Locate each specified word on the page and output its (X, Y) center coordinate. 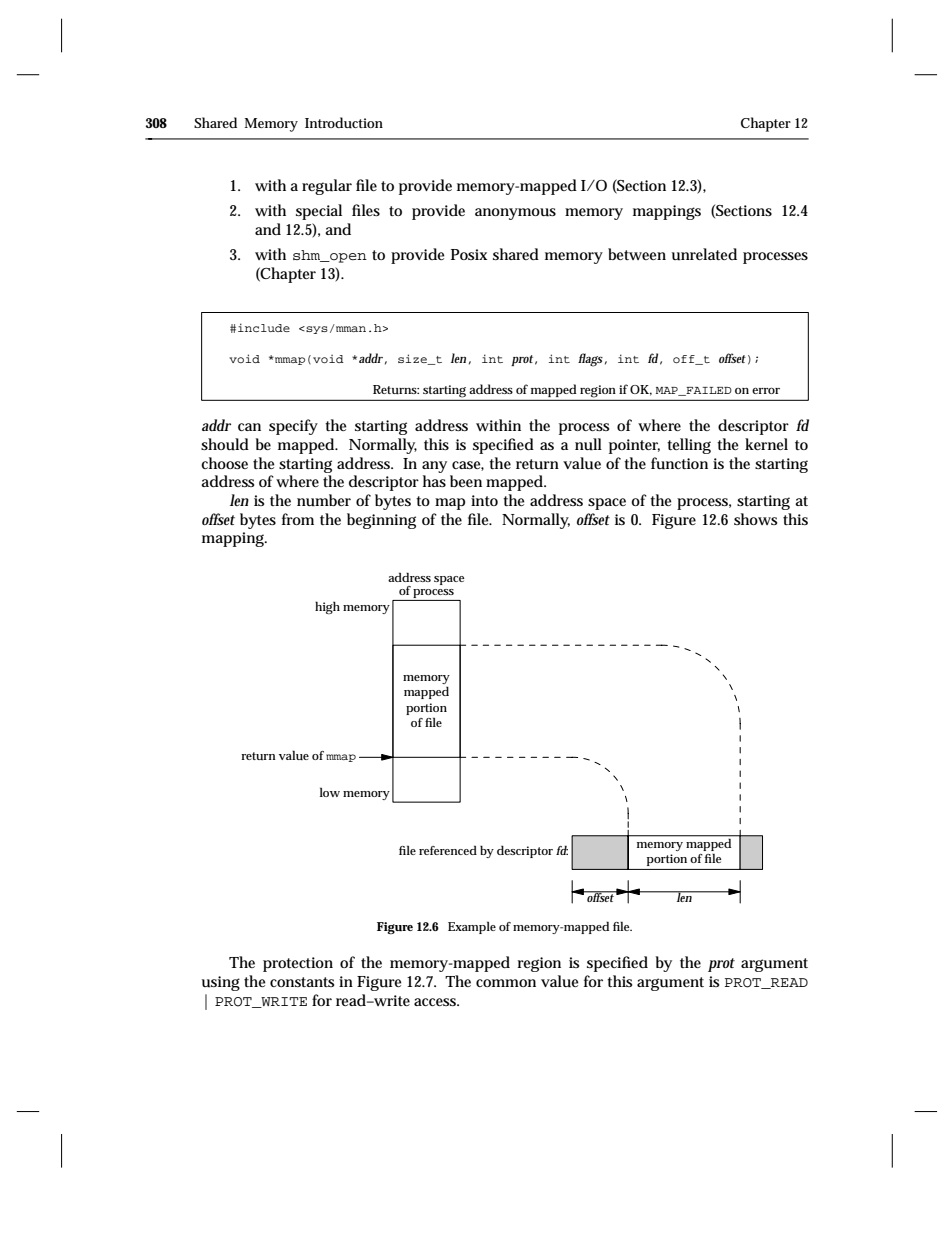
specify (293, 427)
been (466, 481)
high (327, 607)
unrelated (704, 254)
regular (327, 187)
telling (689, 446)
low (330, 792)
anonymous (515, 214)
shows (755, 519)
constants (302, 982)
